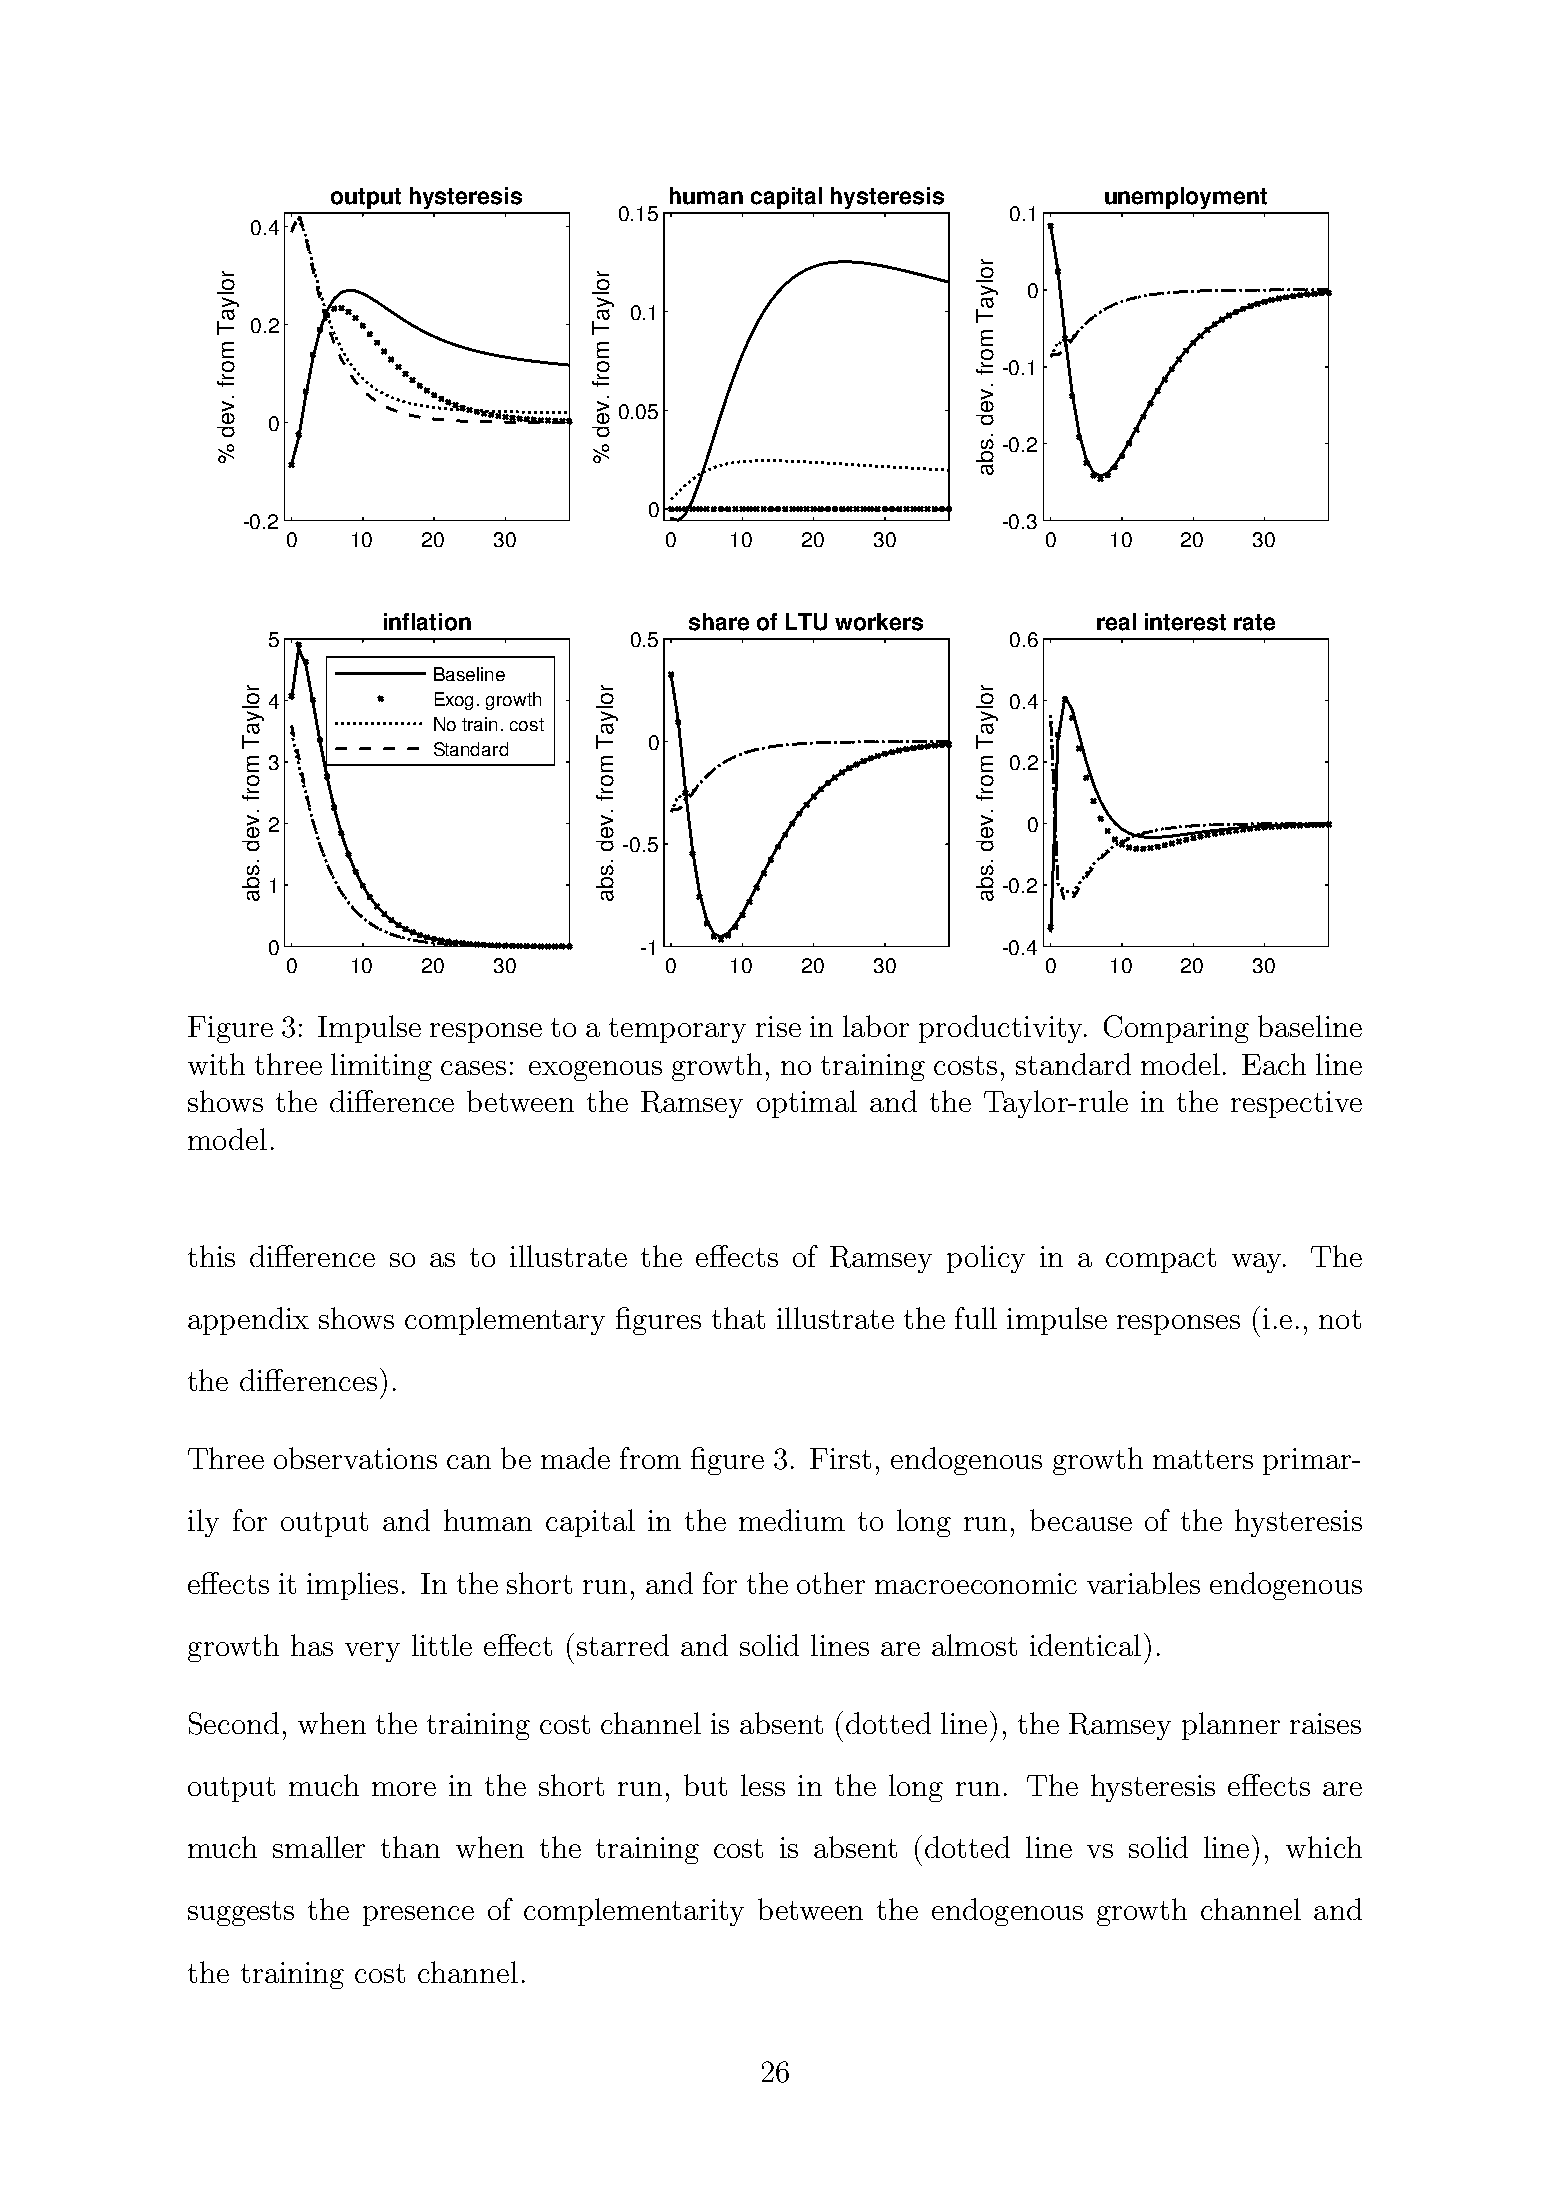 This page has width=1550, height=2192. What do you see at coordinates (738, 1318) in the page?
I see `that` at bounding box center [738, 1318].
